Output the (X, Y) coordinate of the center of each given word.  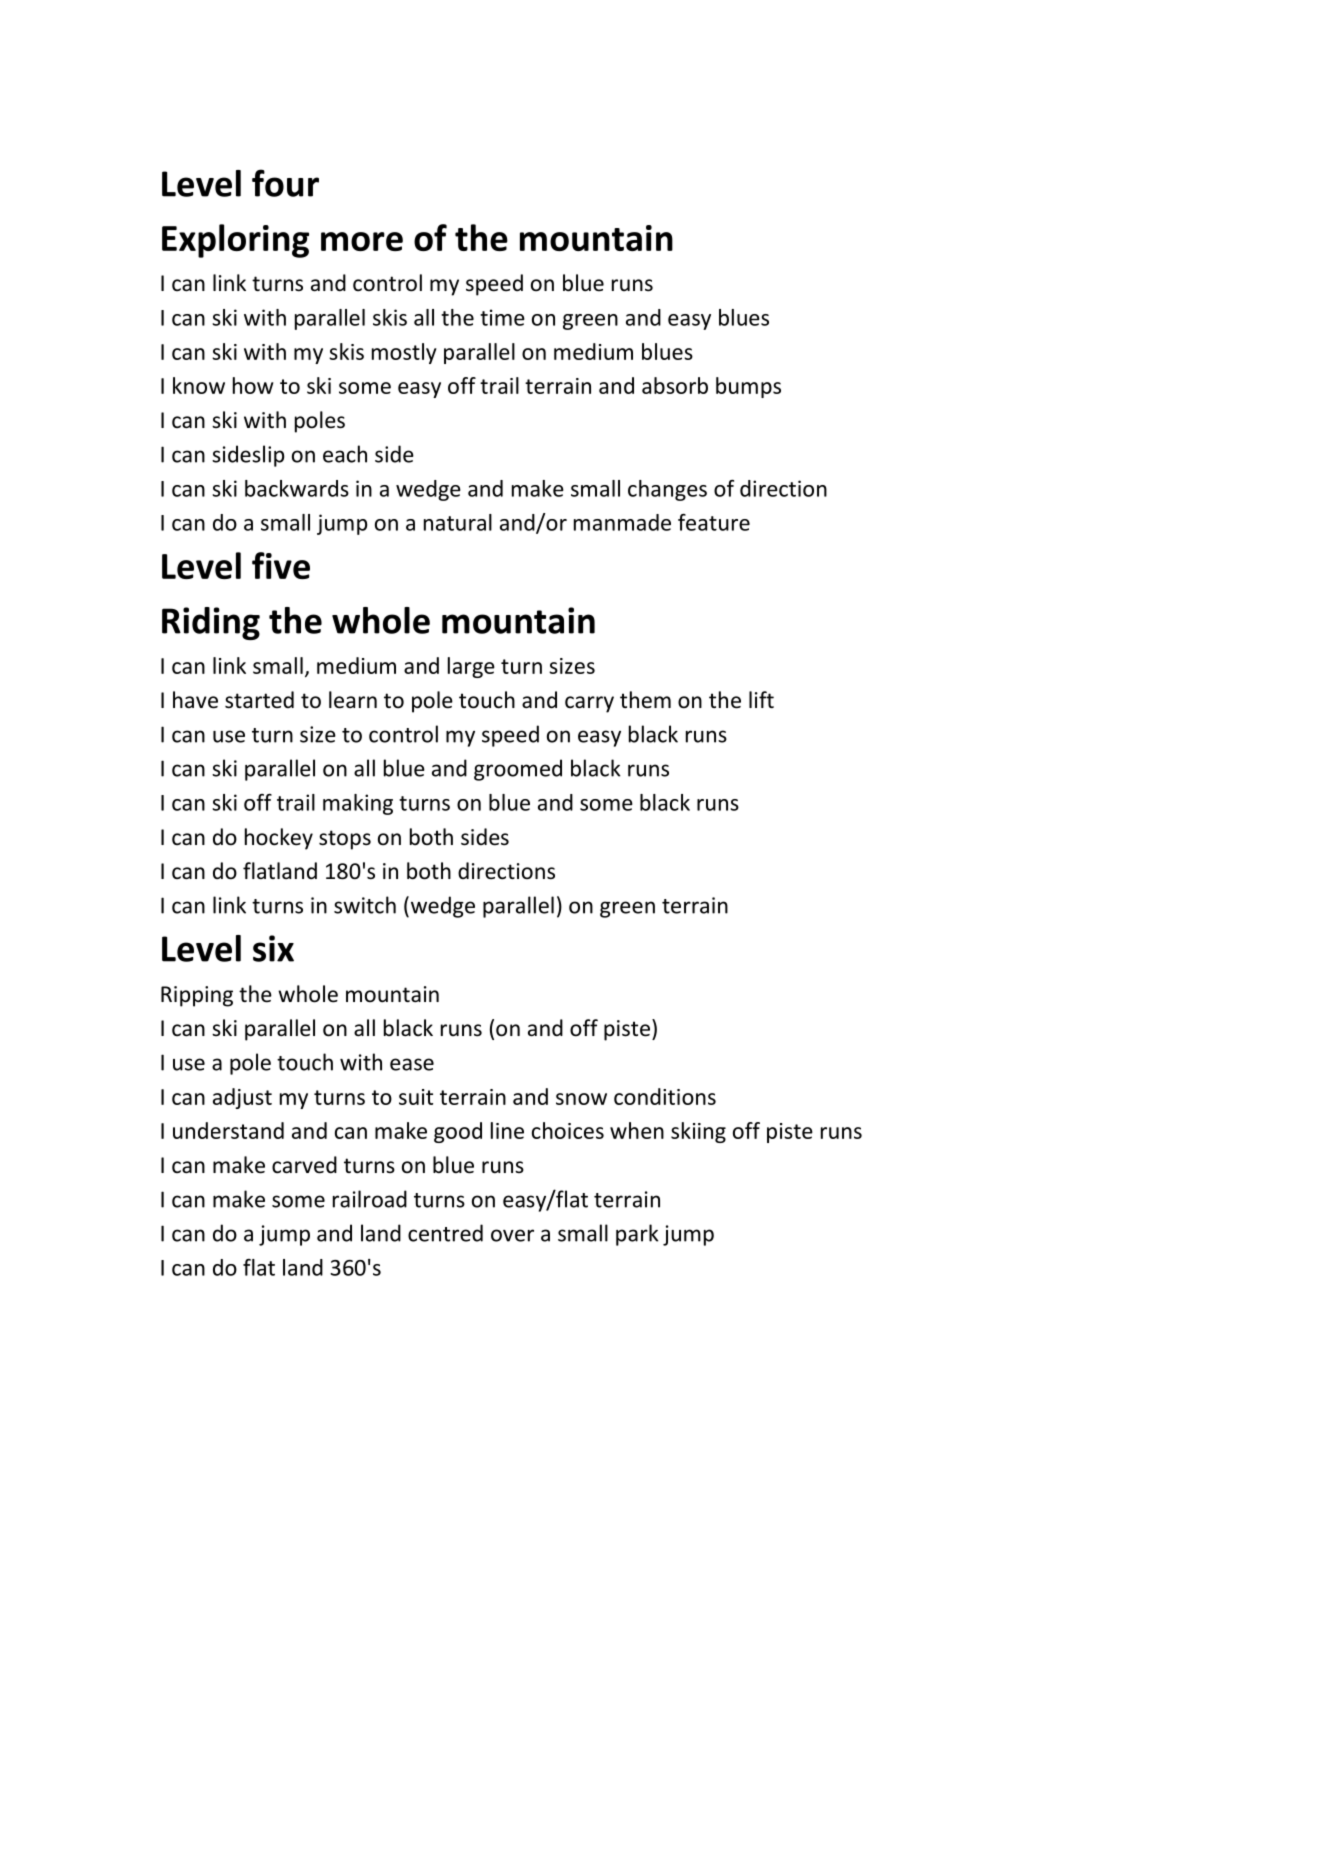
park (637, 1235)
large (471, 667)
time (502, 317)
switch (365, 905)
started (259, 700)
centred (445, 1233)
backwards (297, 488)
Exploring (235, 241)
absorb (675, 385)
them (645, 700)
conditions (665, 1096)
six (273, 948)
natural (458, 522)
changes (667, 490)
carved (304, 1165)
